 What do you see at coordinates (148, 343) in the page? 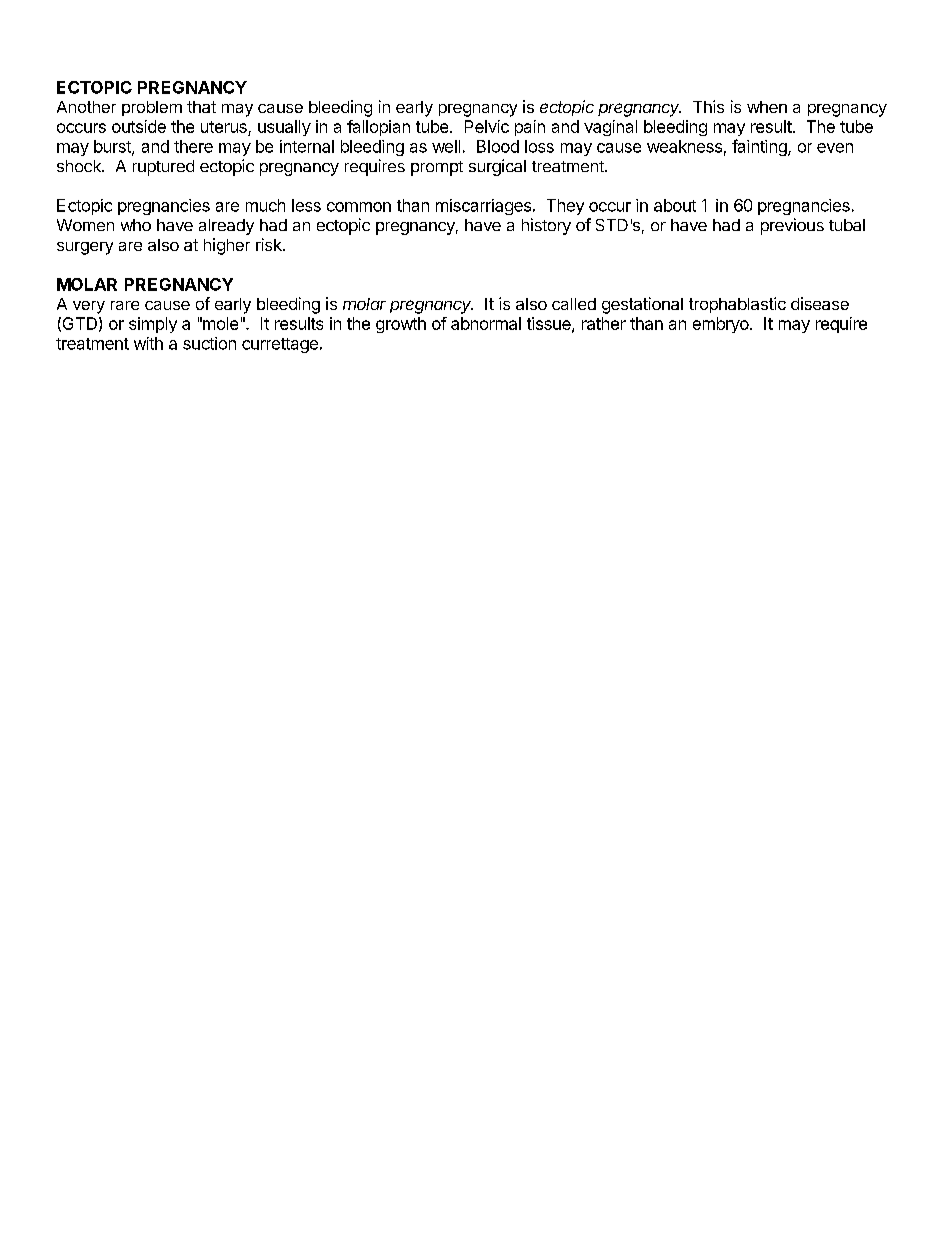
I see `with` at bounding box center [148, 343].
